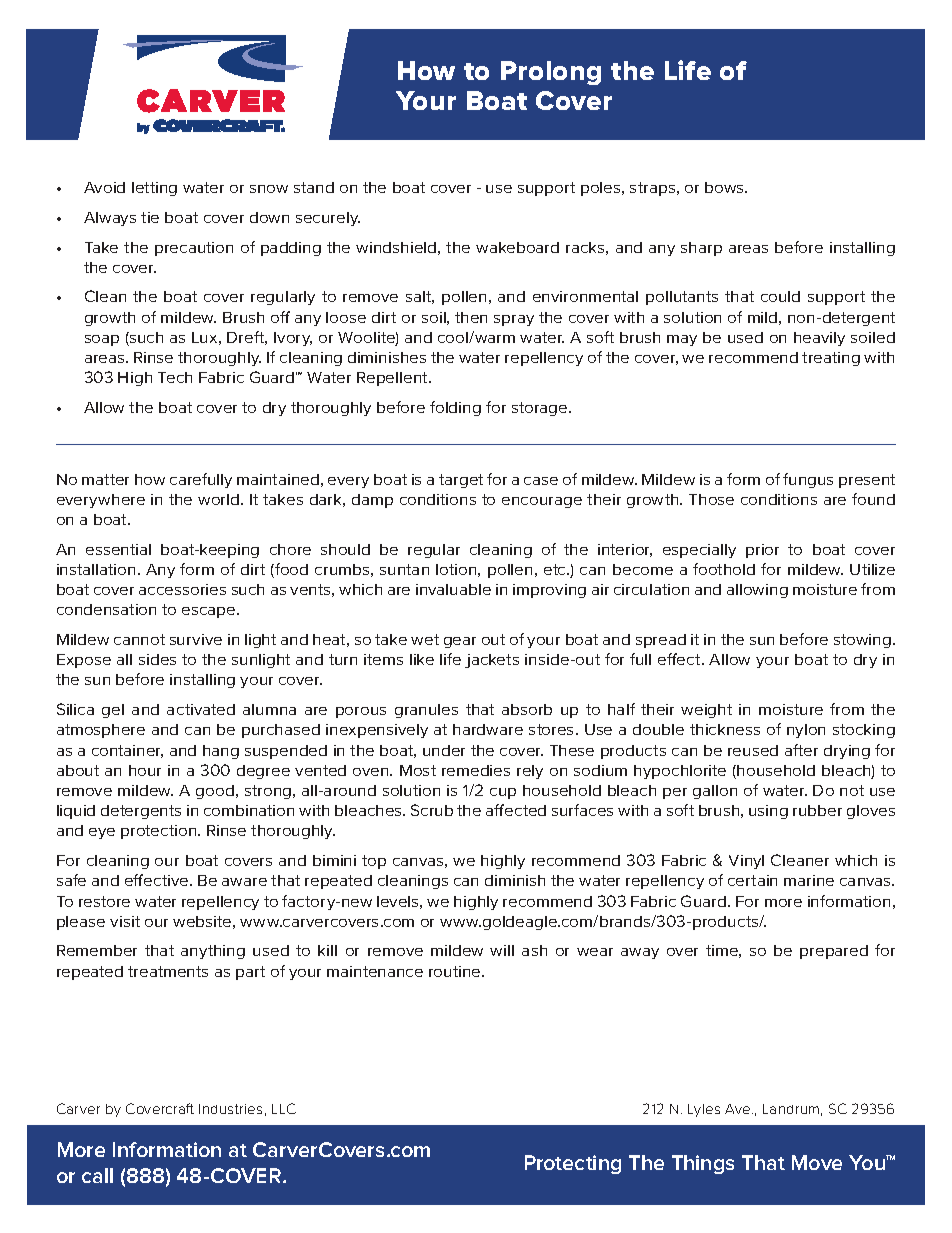 This screenshot has width=952, height=1233. What do you see at coordinates (460, 642) in the screenshot?
I see `gear` at bounding box center [460, 642].
